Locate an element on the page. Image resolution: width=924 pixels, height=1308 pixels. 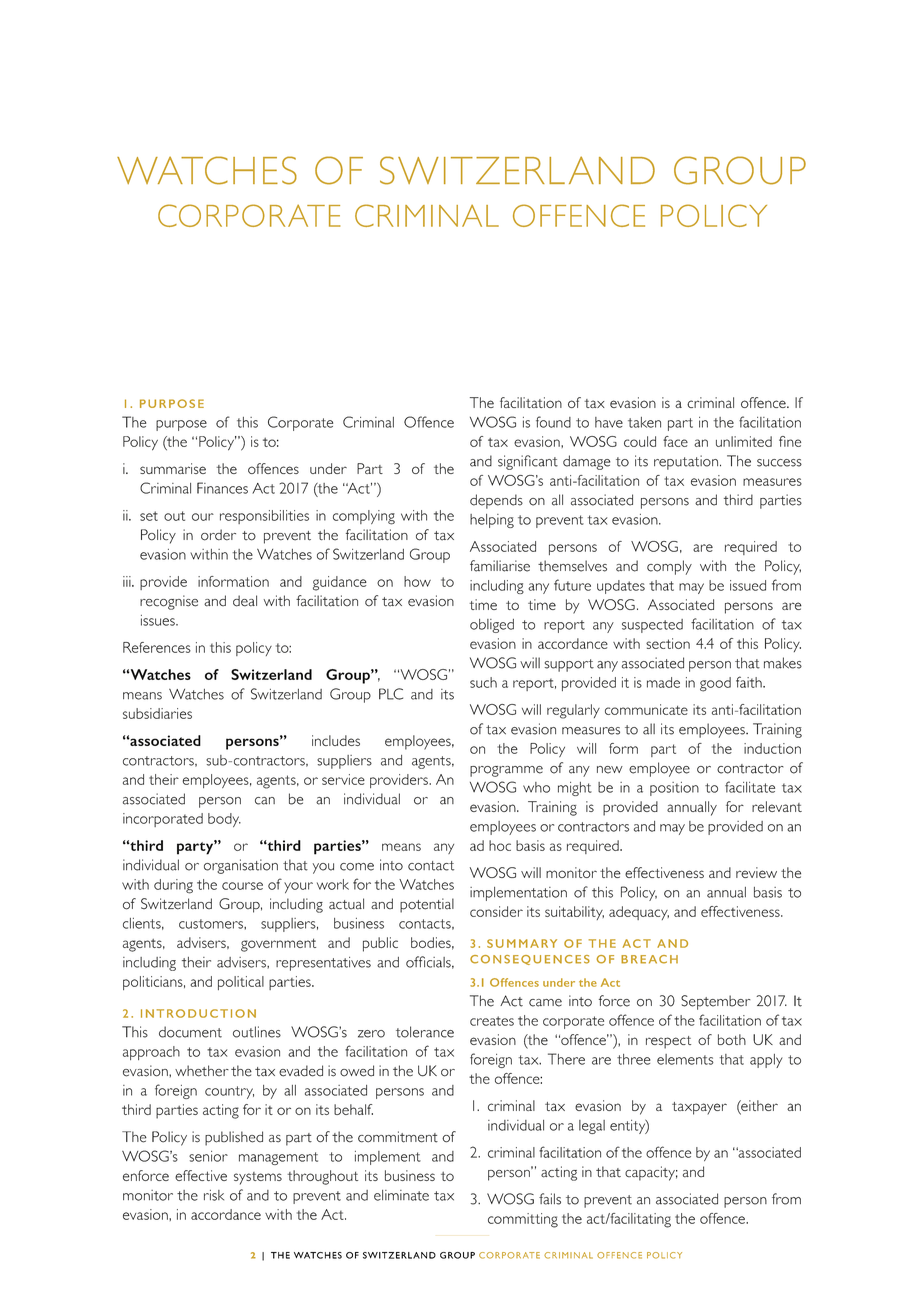
subsidiaries is located at coordinates (157, 713).
